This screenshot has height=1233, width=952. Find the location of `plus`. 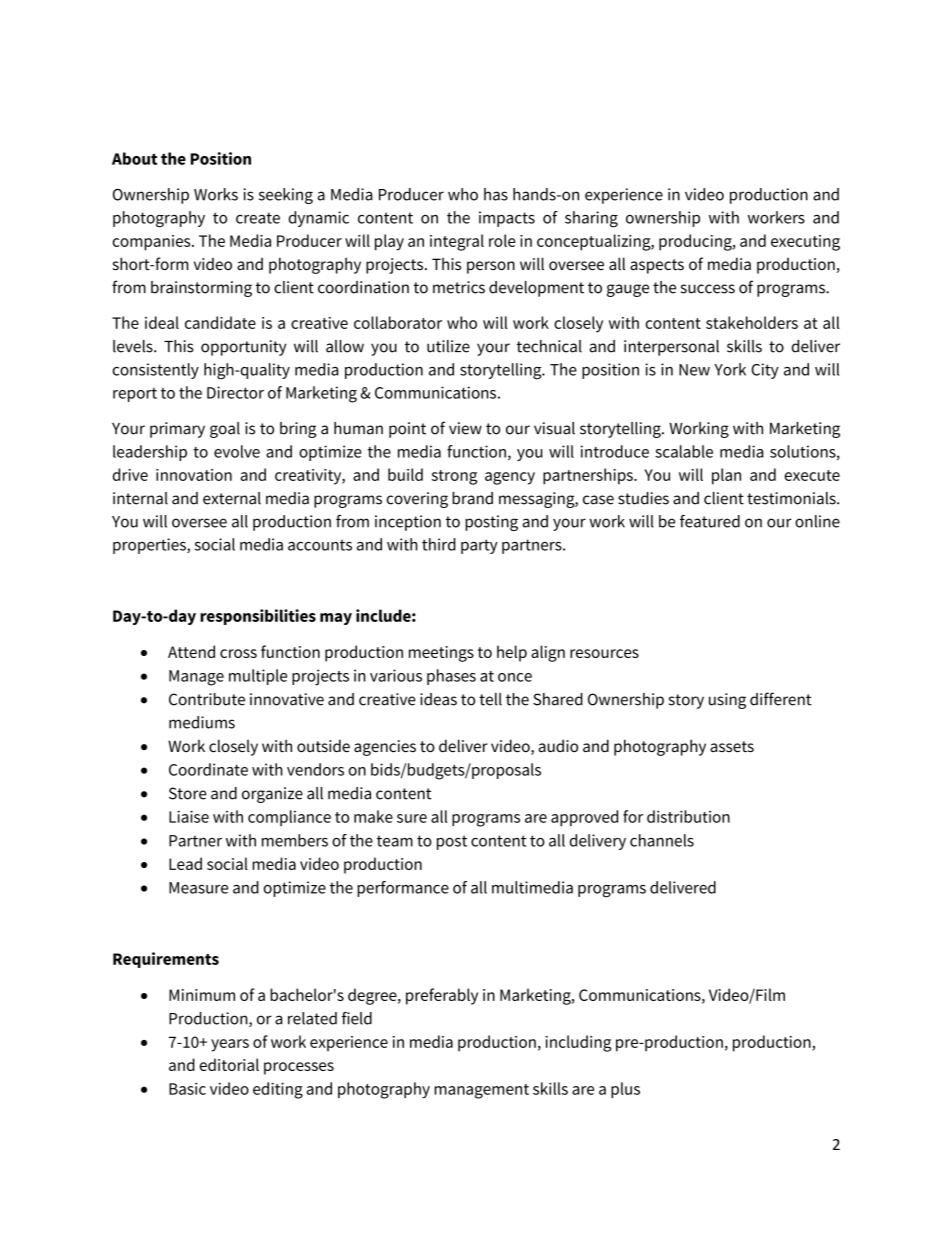

plus is located at coordinates (625, 1090).
